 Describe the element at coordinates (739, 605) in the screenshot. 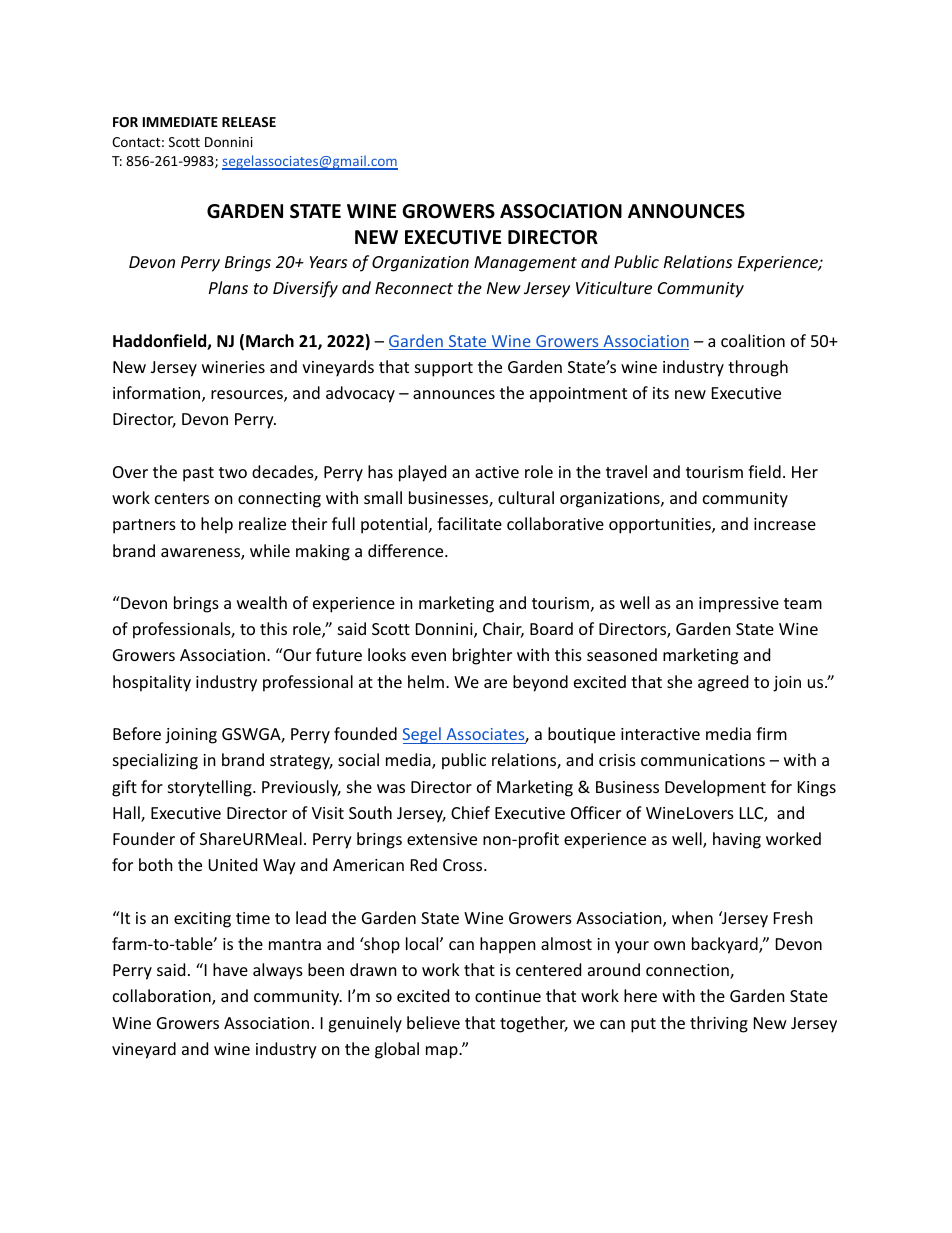

I see `impressive` at that location.
